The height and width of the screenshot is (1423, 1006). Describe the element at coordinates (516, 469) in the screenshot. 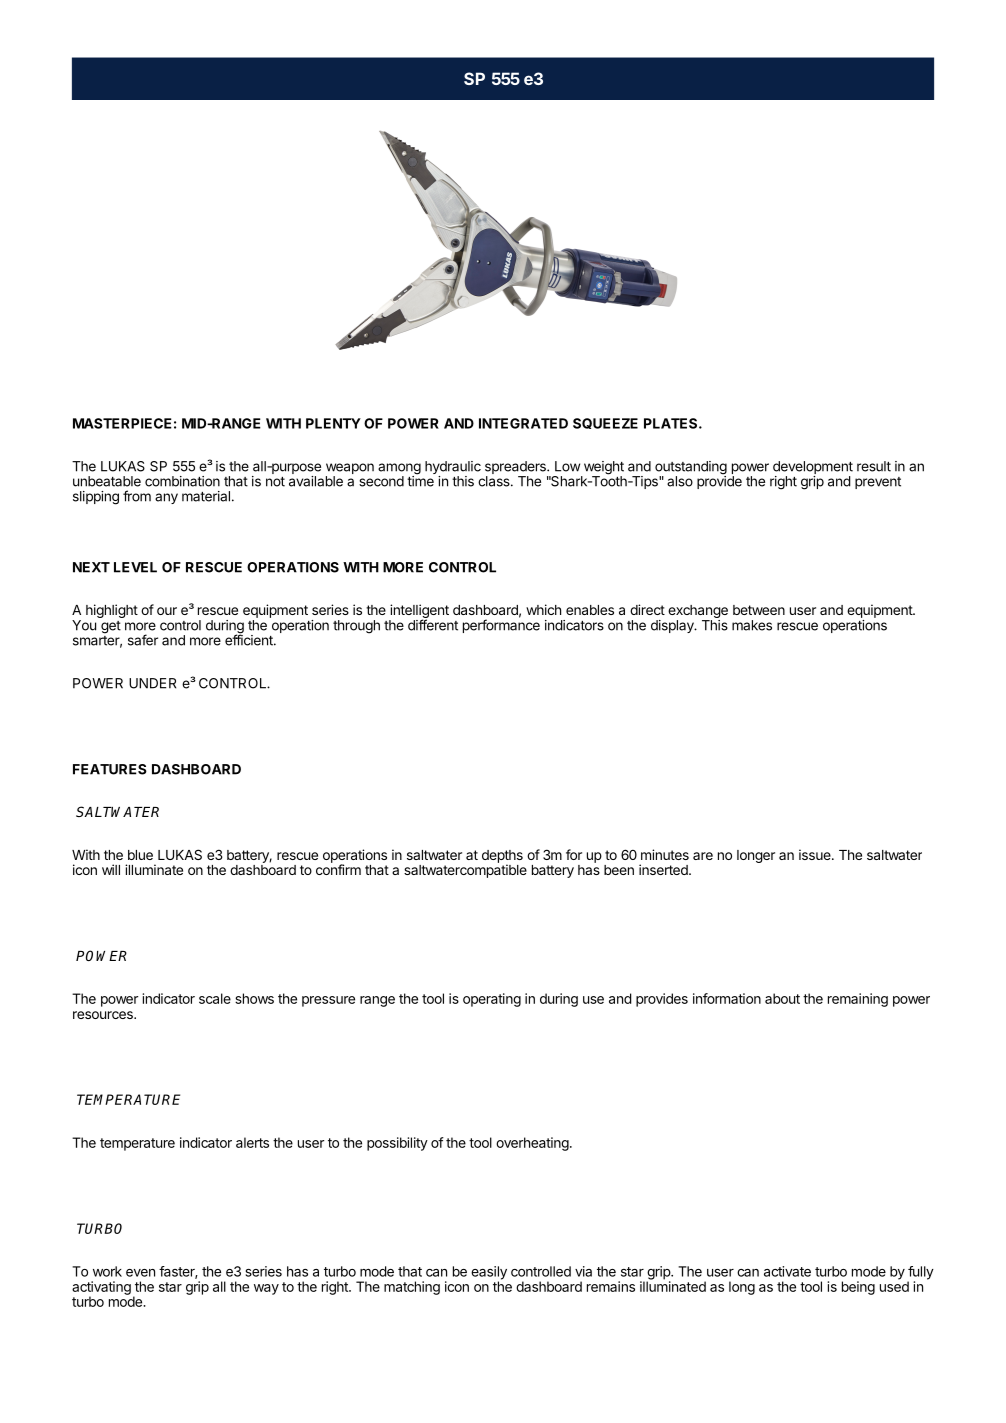

I see `spreaders` at that location.
